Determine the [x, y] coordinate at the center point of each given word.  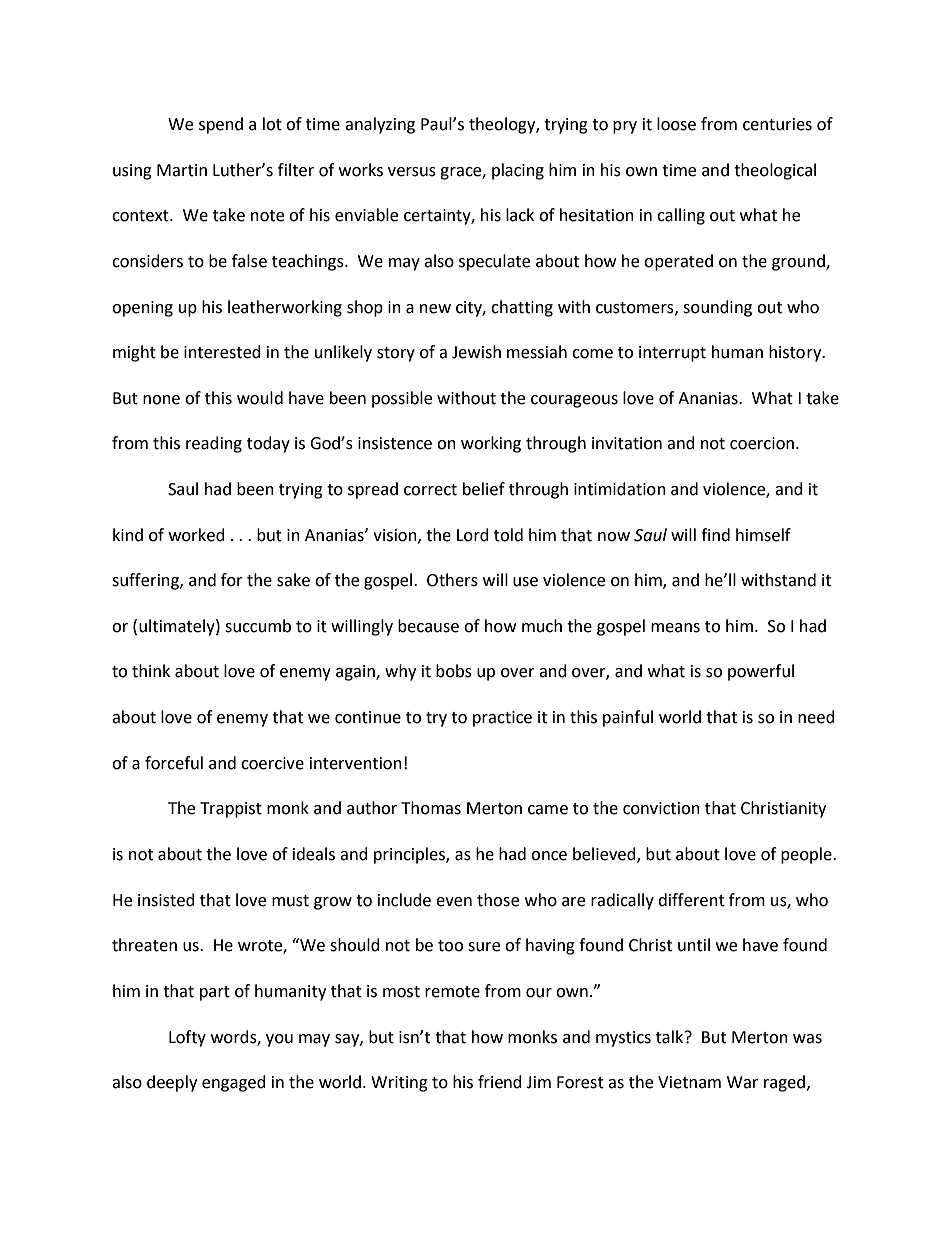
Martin [182, 170]
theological [775, 171]
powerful [761, 672]
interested [222, 352]
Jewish [476, 352]
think [151, 671]
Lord [473, 535]
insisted [166, 900]
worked [197, 535]
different [691, 900]
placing [518, 171]
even [454, 902]
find [715, 535]
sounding [717, 308]
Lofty [187, 1038]
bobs [454, 671]
